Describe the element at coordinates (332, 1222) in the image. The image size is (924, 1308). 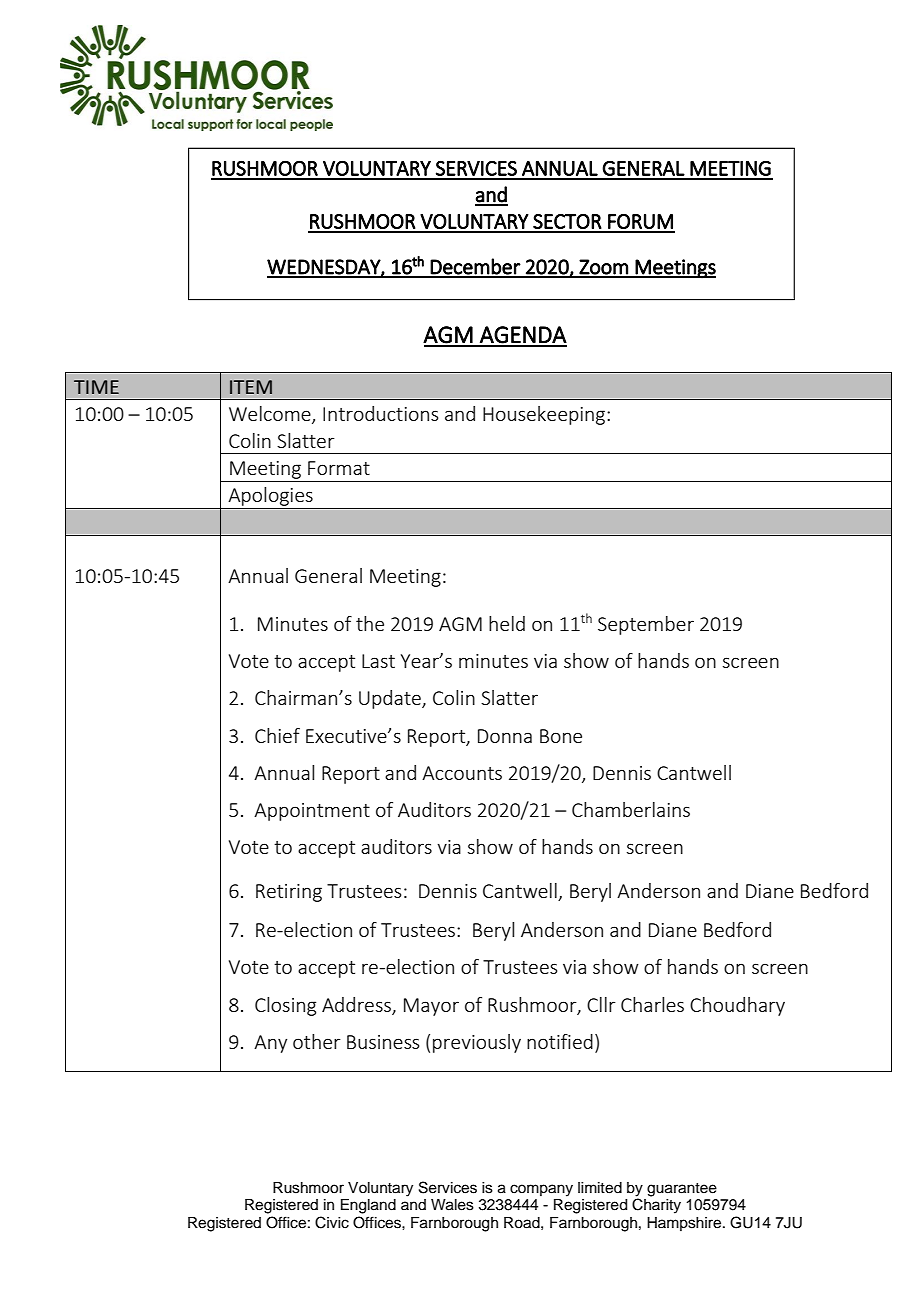
I see `Civic` at that location.
